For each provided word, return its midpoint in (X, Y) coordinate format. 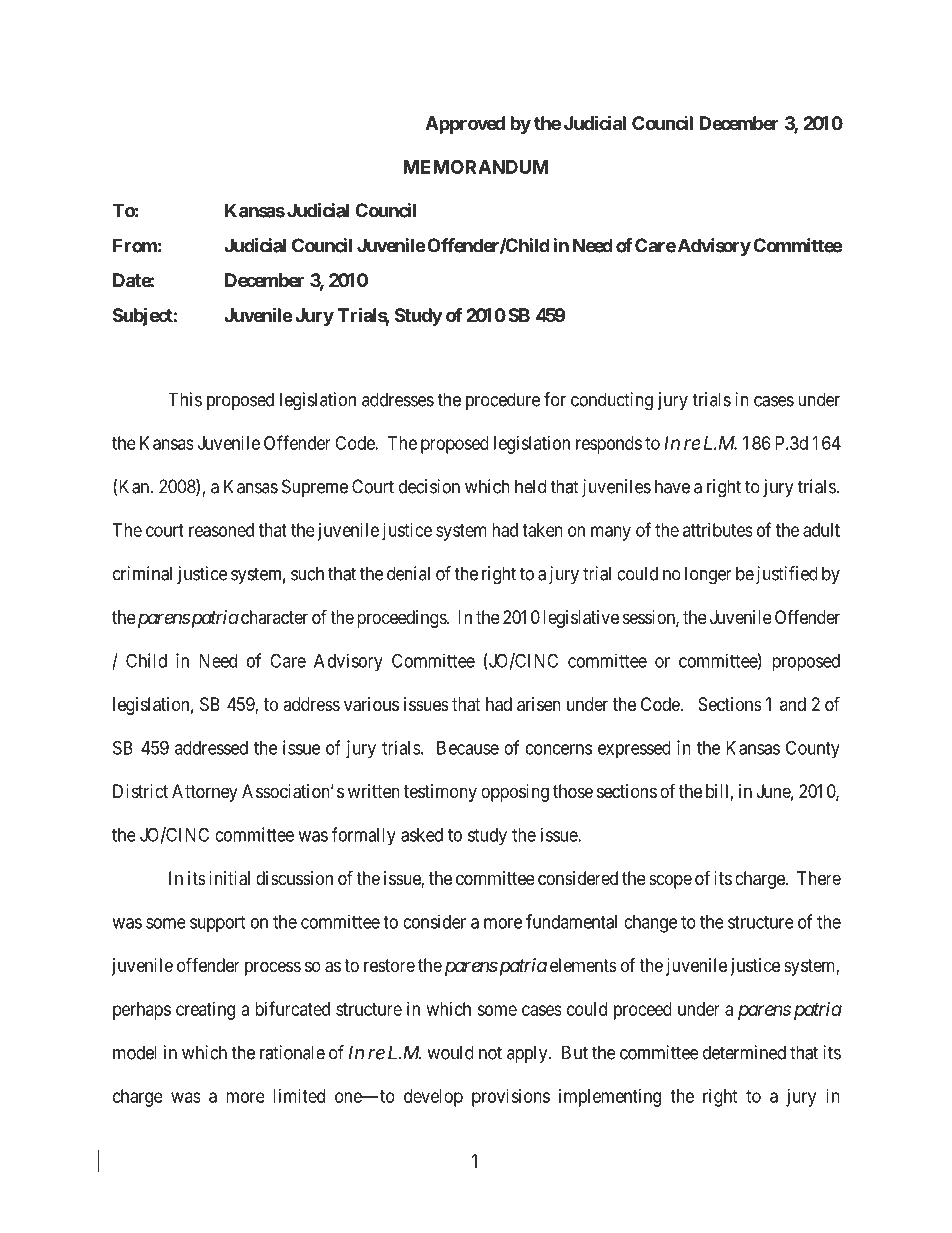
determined (744, 1052)
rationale (292, 1052)
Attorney (205, 793)
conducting (612, 401)
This (185, 399)
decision (429, 486)
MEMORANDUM (475, 167)
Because (468, 748)
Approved (465, 125)
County (813, 749)
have (672, 486)
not (490, 1053)
